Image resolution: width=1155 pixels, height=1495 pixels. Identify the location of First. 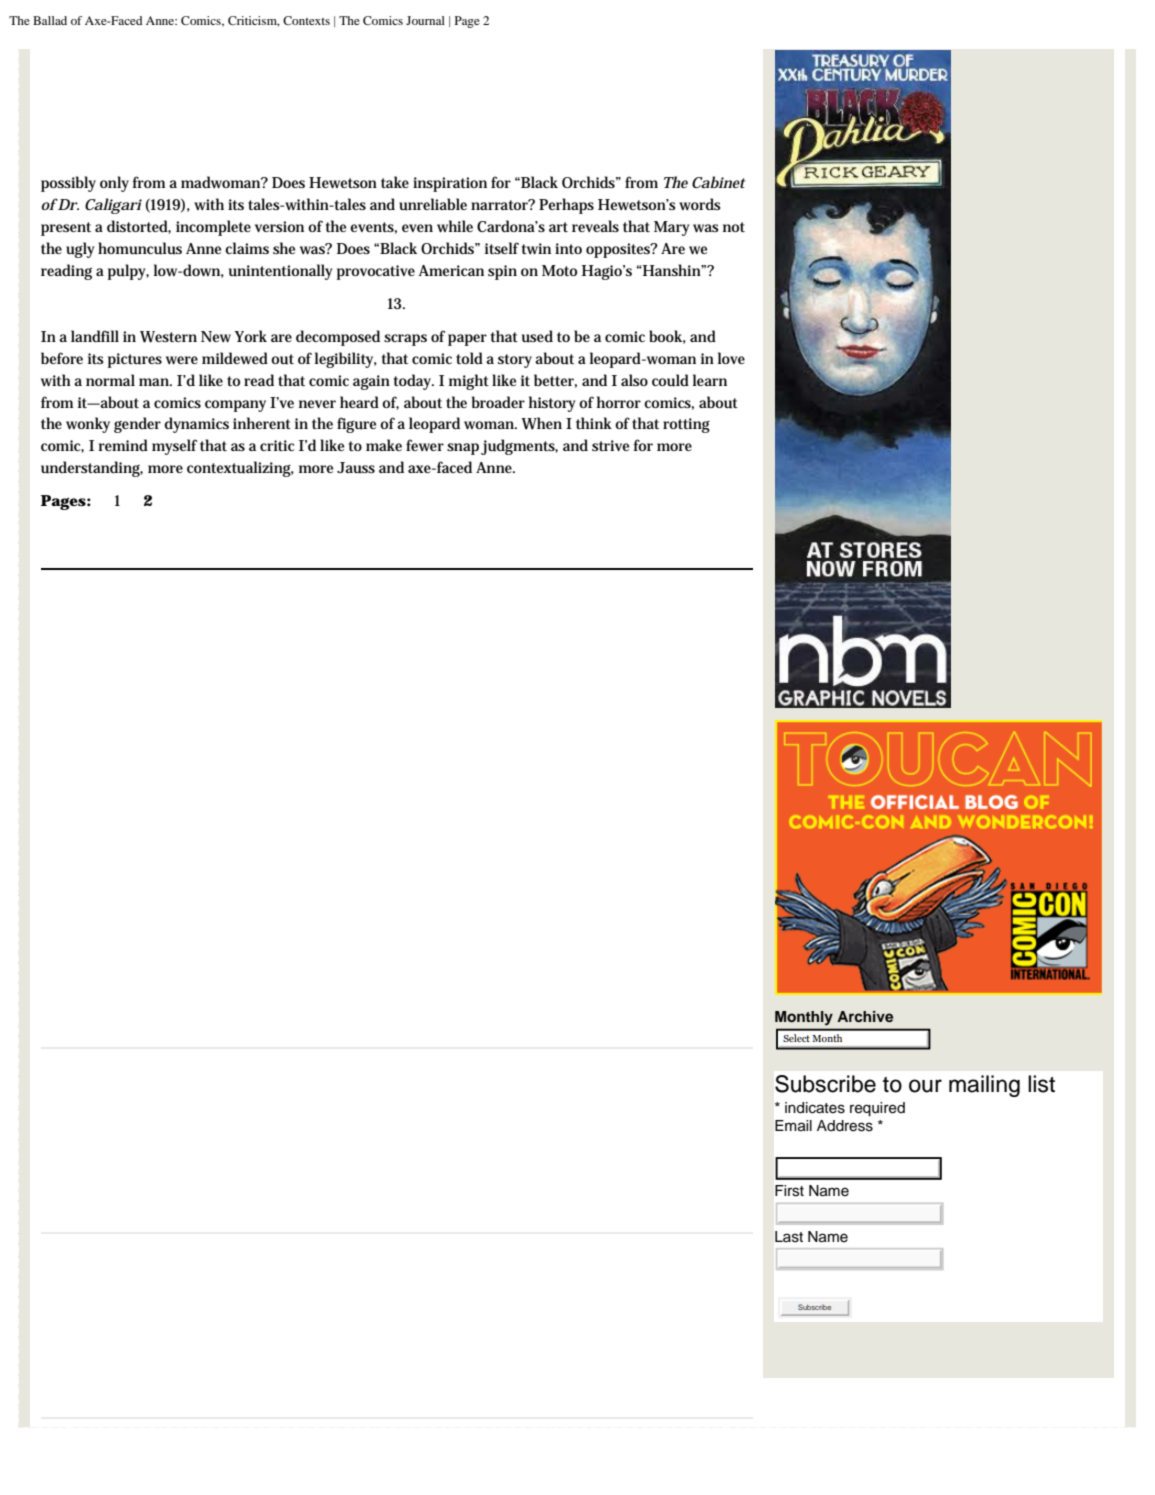
(789, 1191).
